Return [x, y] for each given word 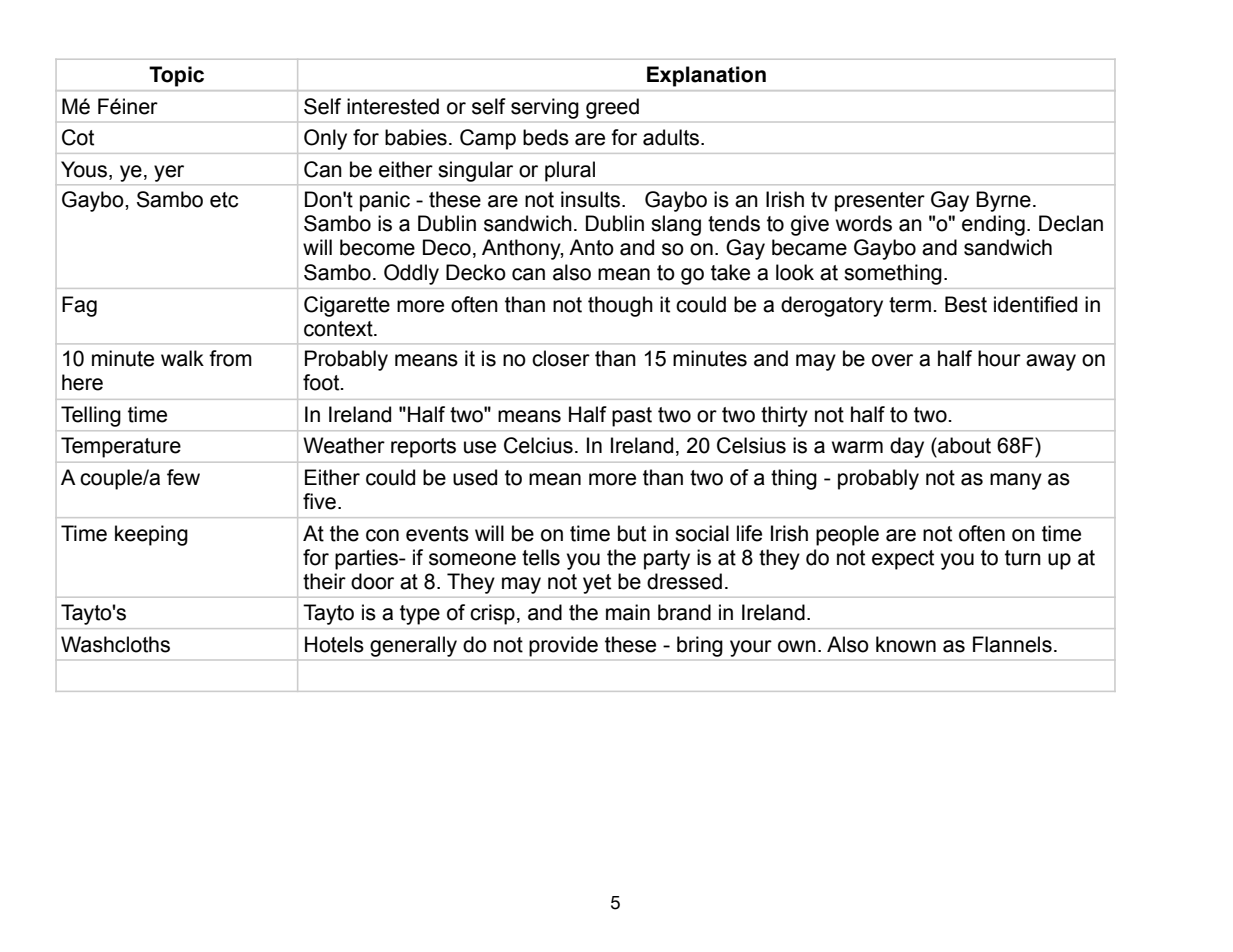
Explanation [706, 76]
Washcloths [115, 644]
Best [966, 304]
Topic [176, 76]
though [620, 306]
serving [544, 108]
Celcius [538, 445]
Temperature [121, 447]
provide [563, 646]
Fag [79, 306]
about [963, 445]
